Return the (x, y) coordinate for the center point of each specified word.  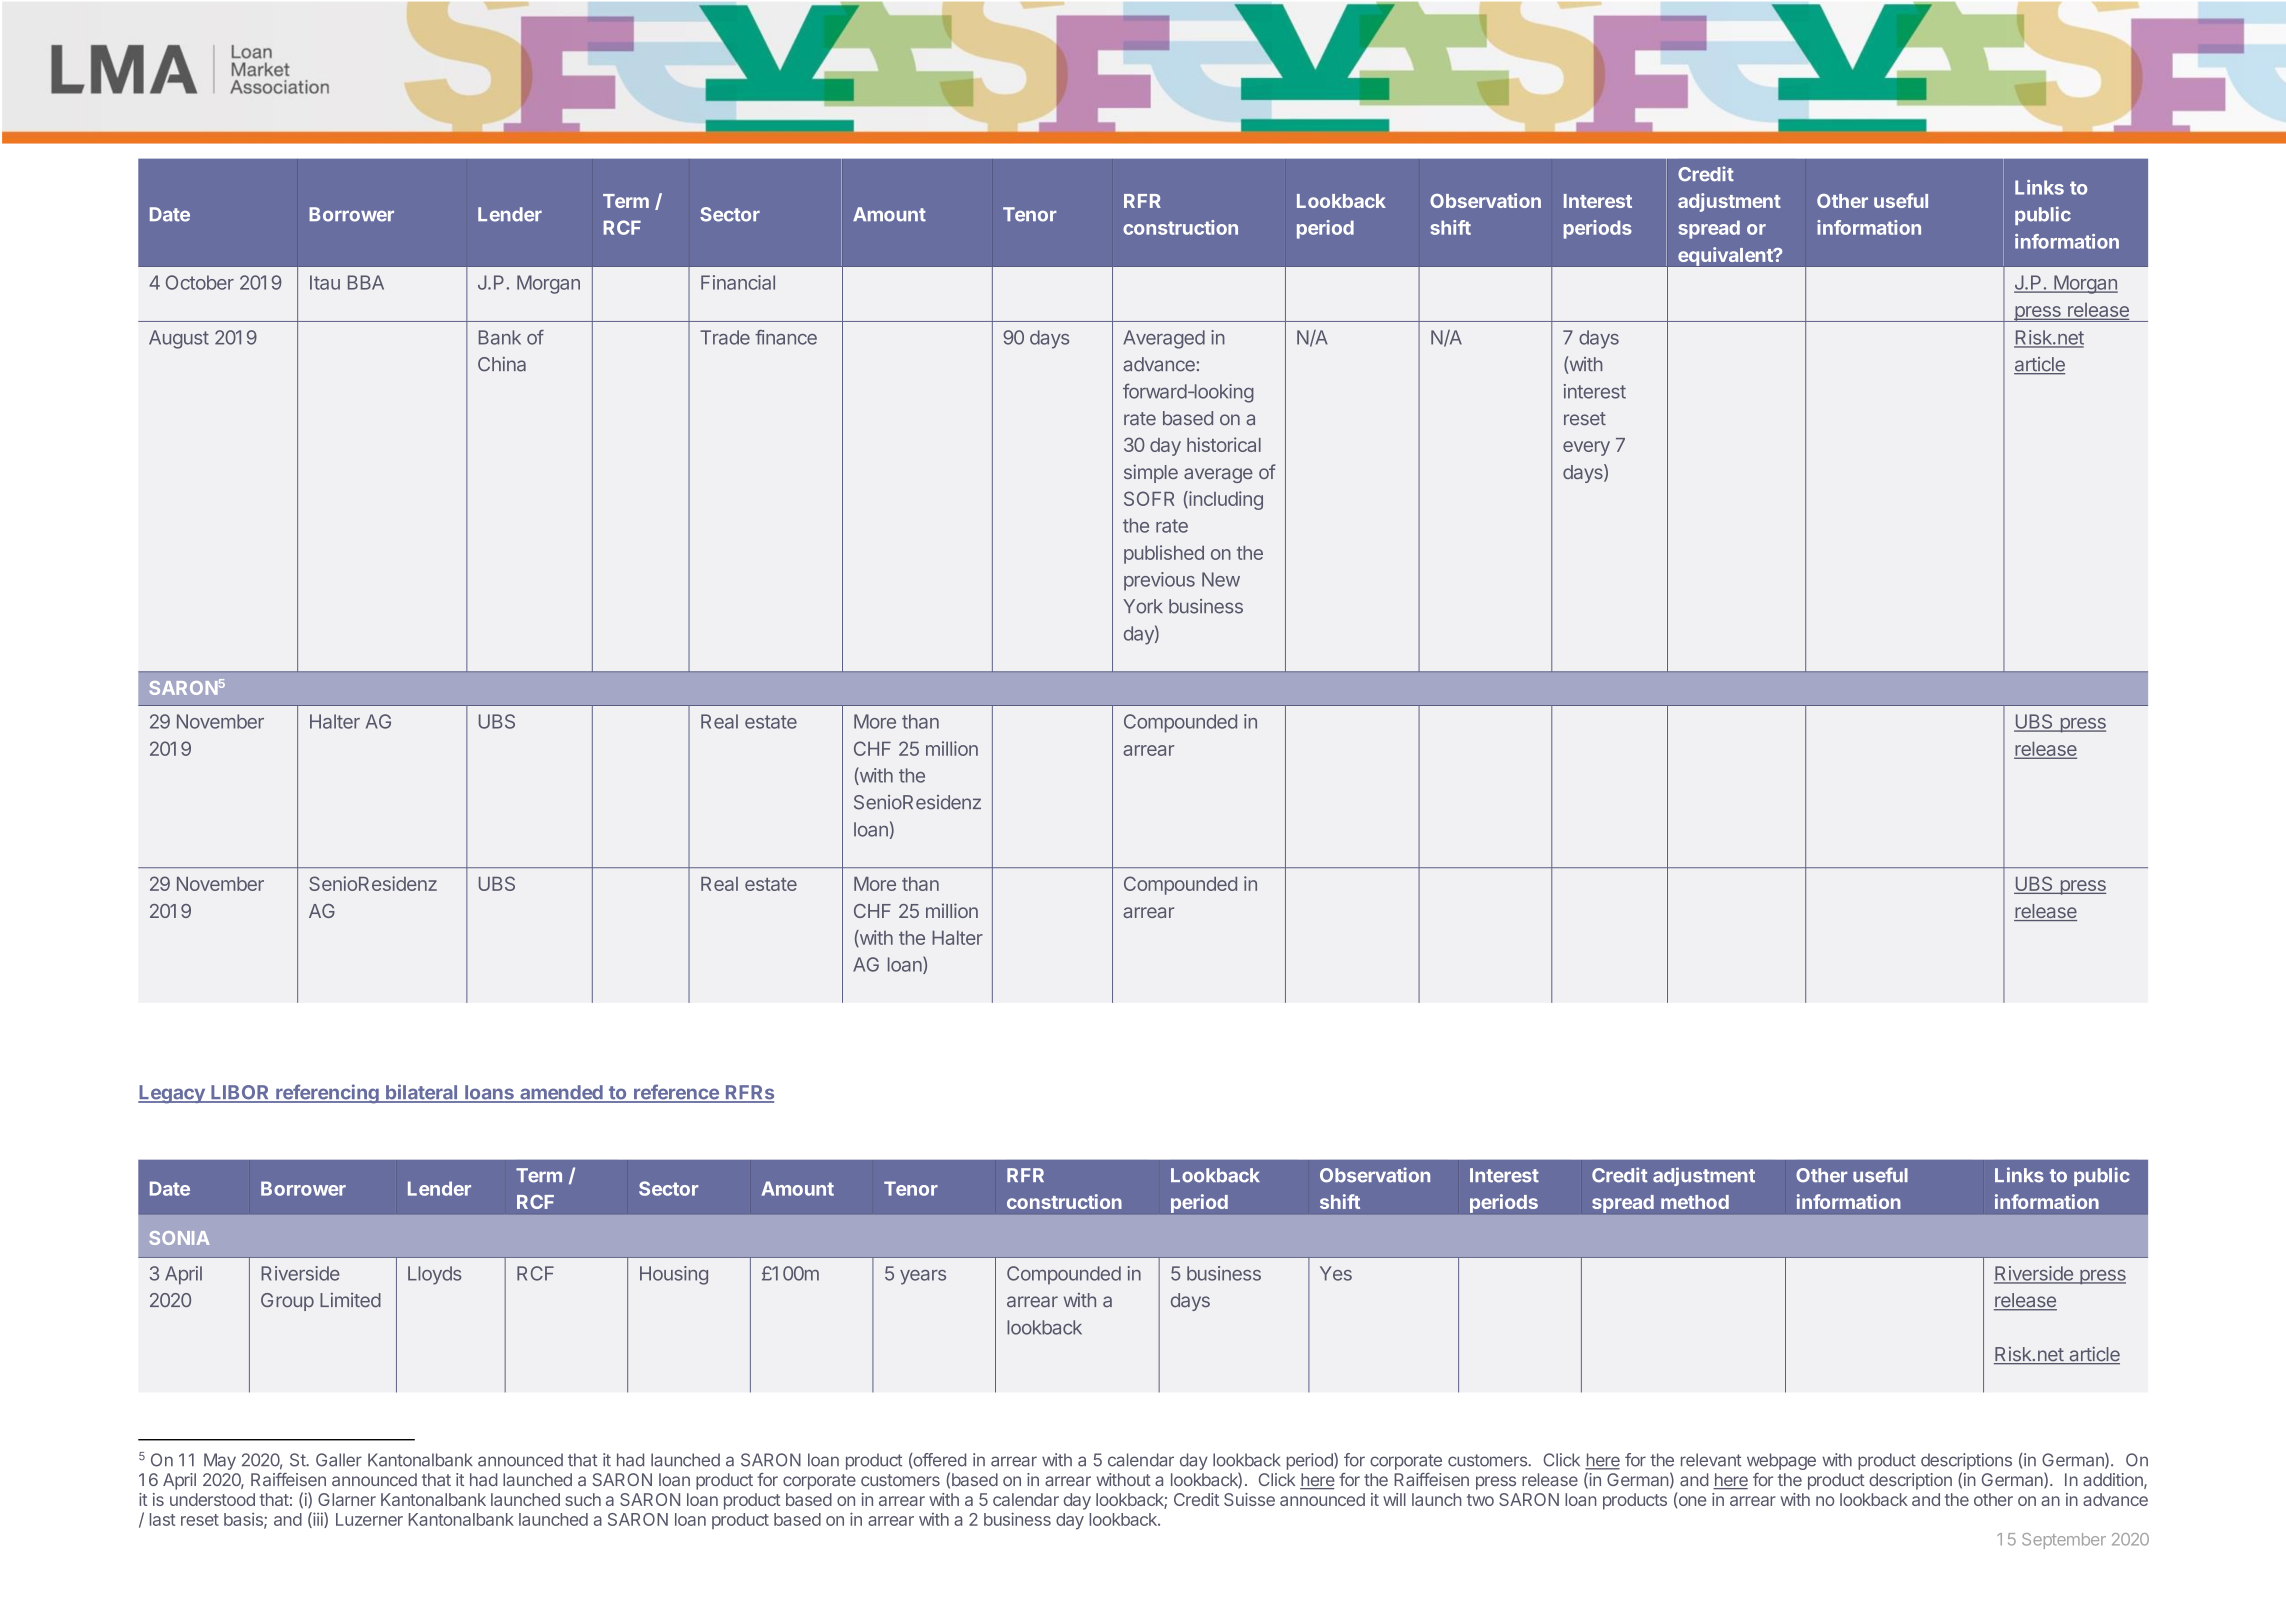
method (1695, 1202)
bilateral (422, 1093)
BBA (366, 282)
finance (786, 337)
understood (212, 1499)
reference (676, 1093)
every (1586, 448)
